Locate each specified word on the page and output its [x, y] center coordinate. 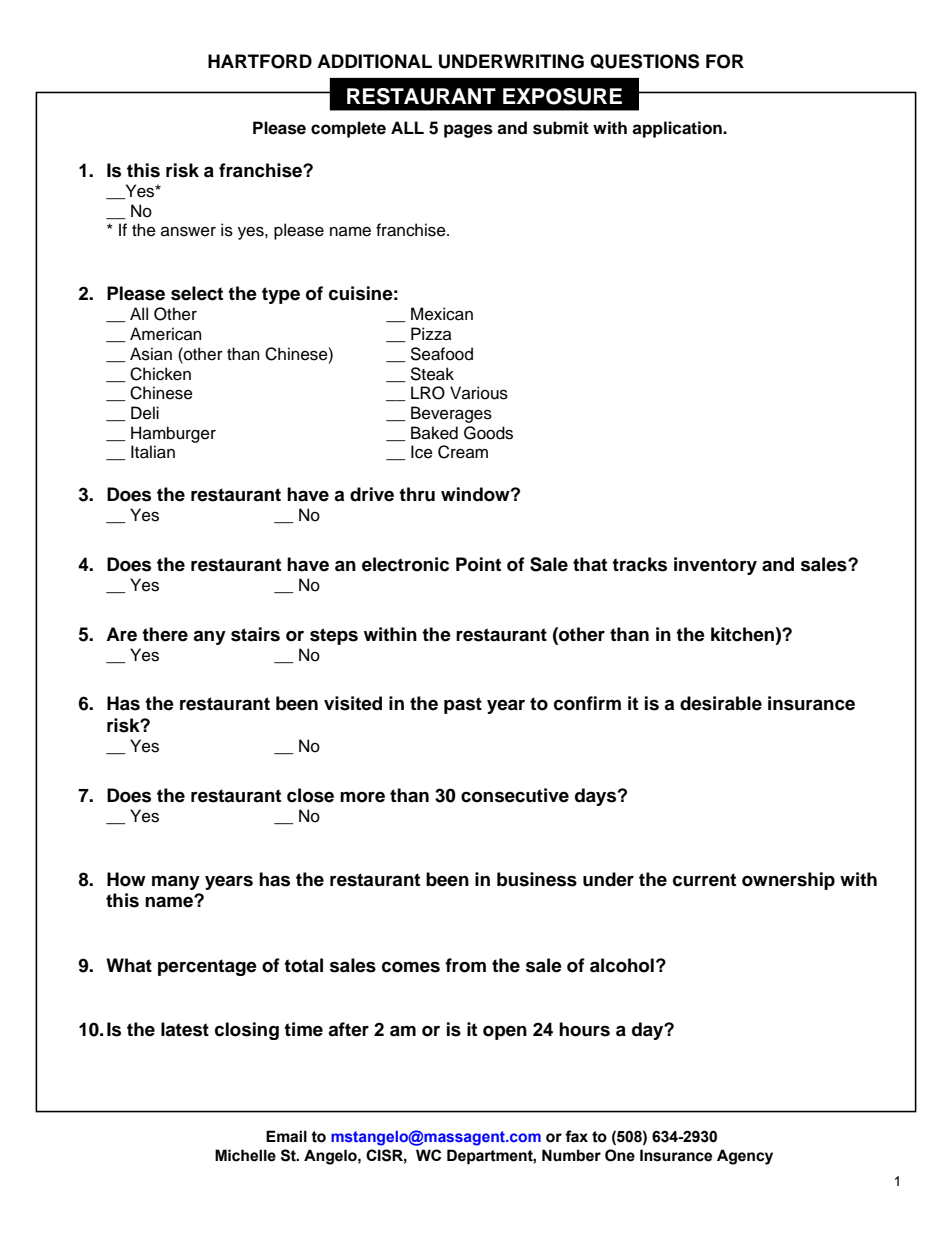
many [176, 882]
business [537, 879]
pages [468, 131]
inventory [715, 566]
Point [478, 564]
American [165, 334]
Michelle [245, 1155]
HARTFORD [260, 61]
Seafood [441, 354]
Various [479, 393]
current [704, 880]
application [678, 129]
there [165, 634]
